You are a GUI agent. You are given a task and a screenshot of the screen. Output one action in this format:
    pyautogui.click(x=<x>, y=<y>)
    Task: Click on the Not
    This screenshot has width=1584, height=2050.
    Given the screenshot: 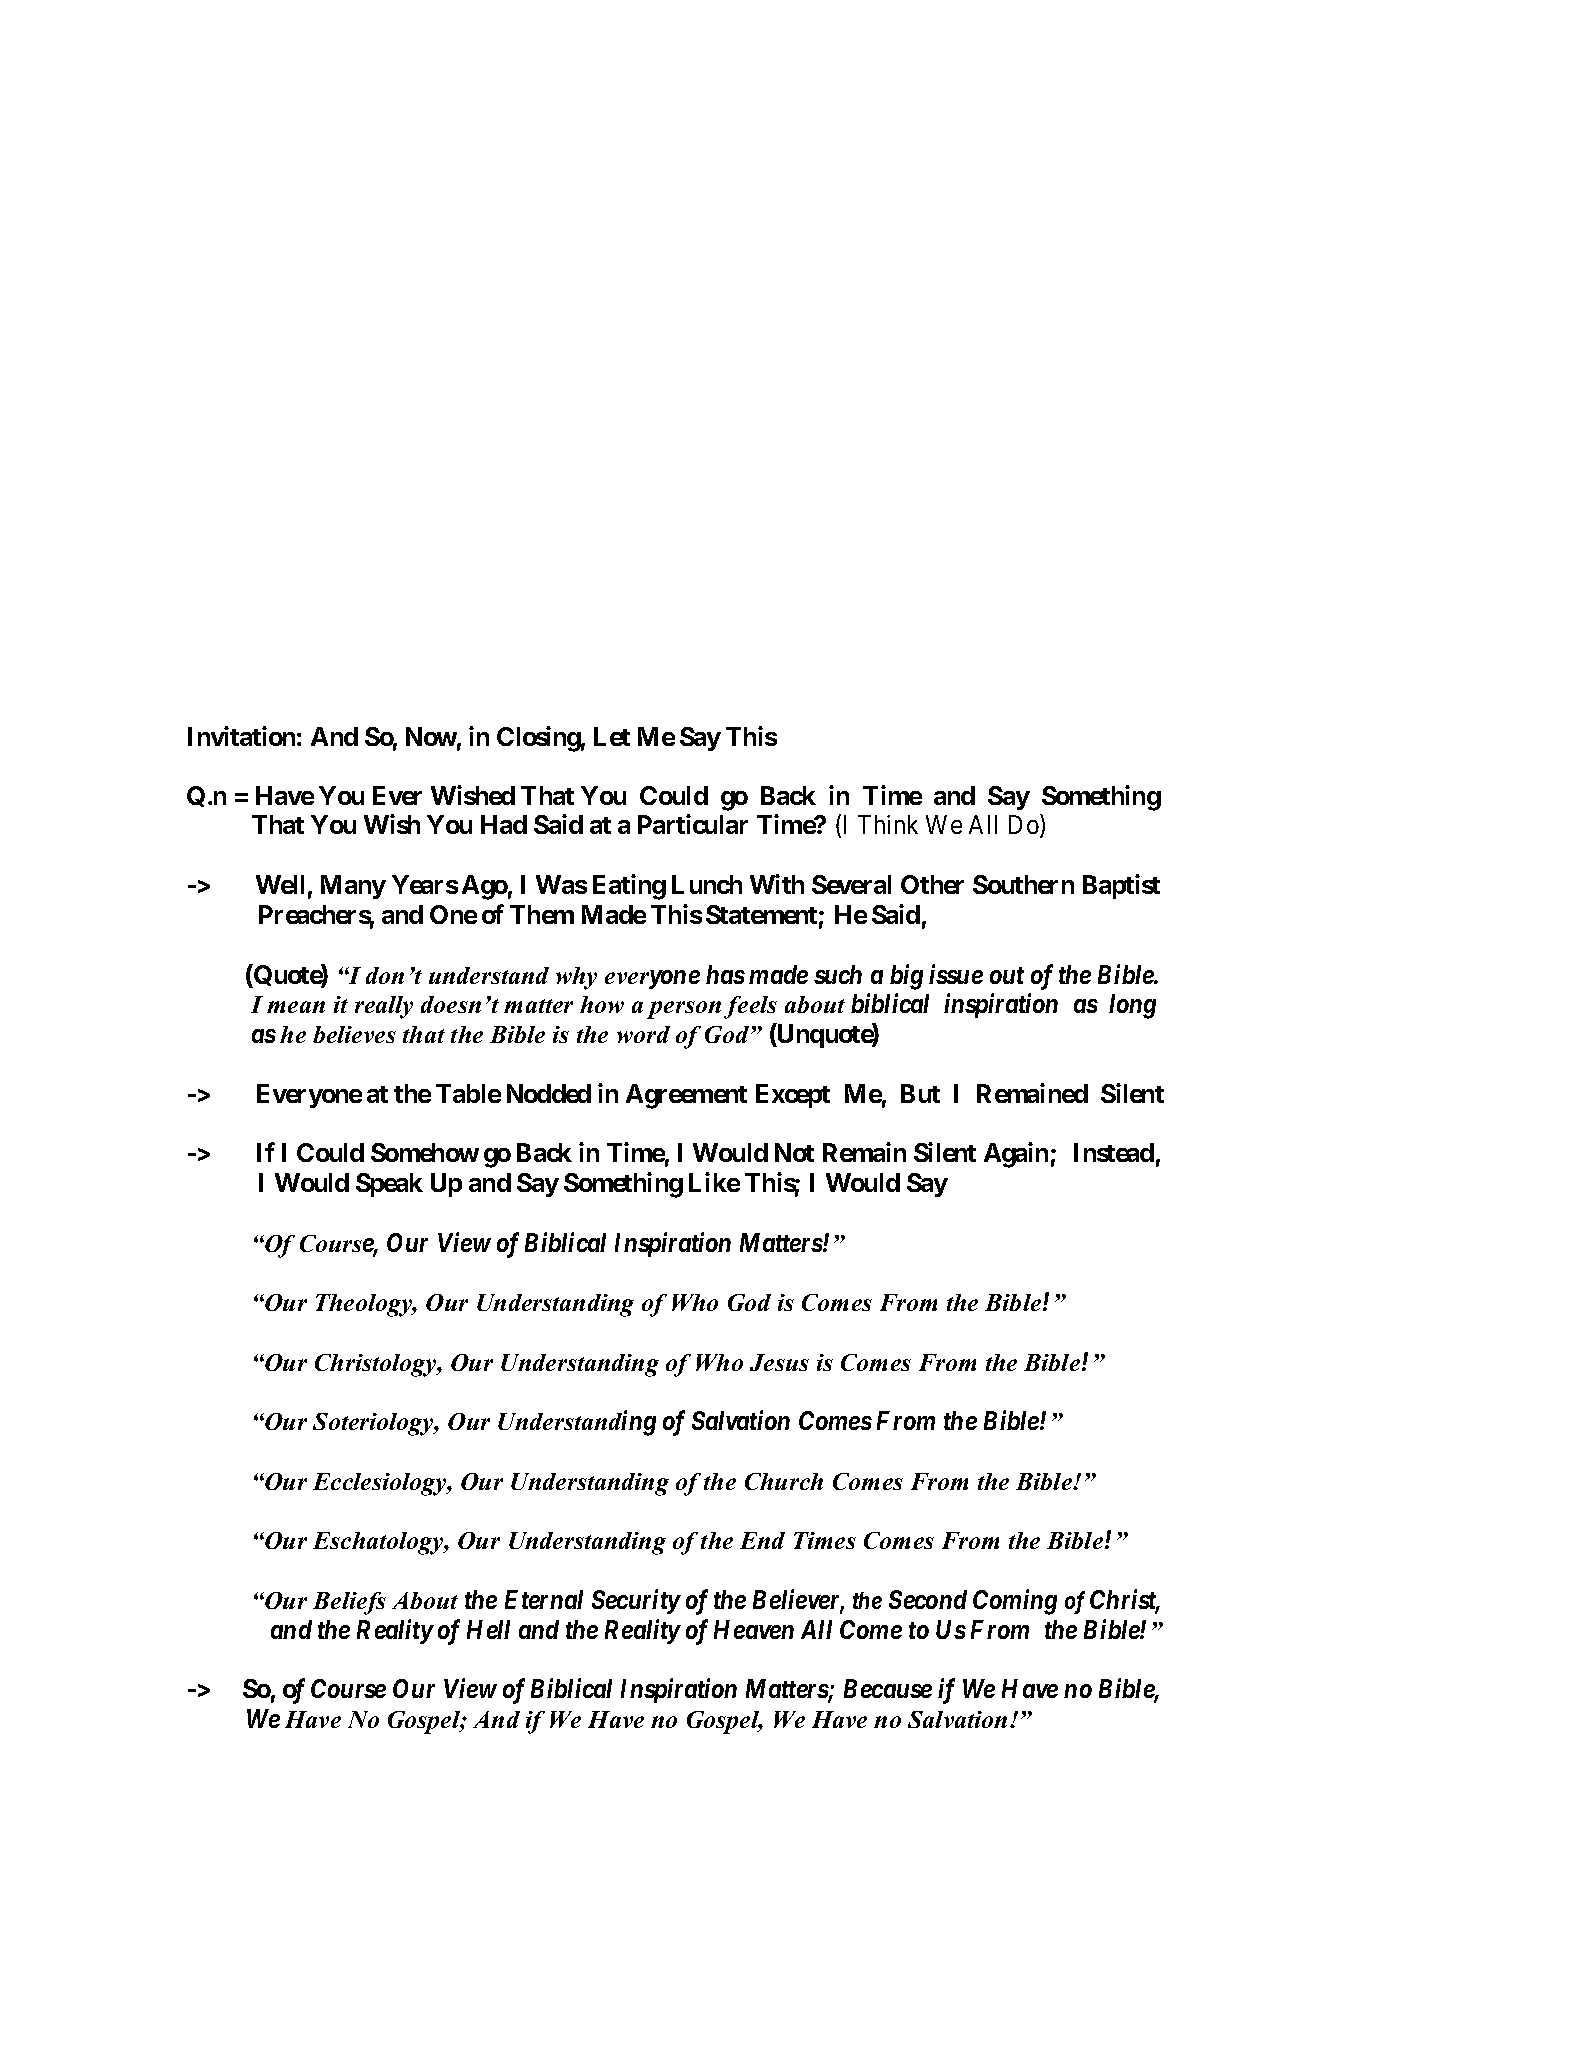 What is the action you would take?
    pyautogui.click(x=794, y=1152)
